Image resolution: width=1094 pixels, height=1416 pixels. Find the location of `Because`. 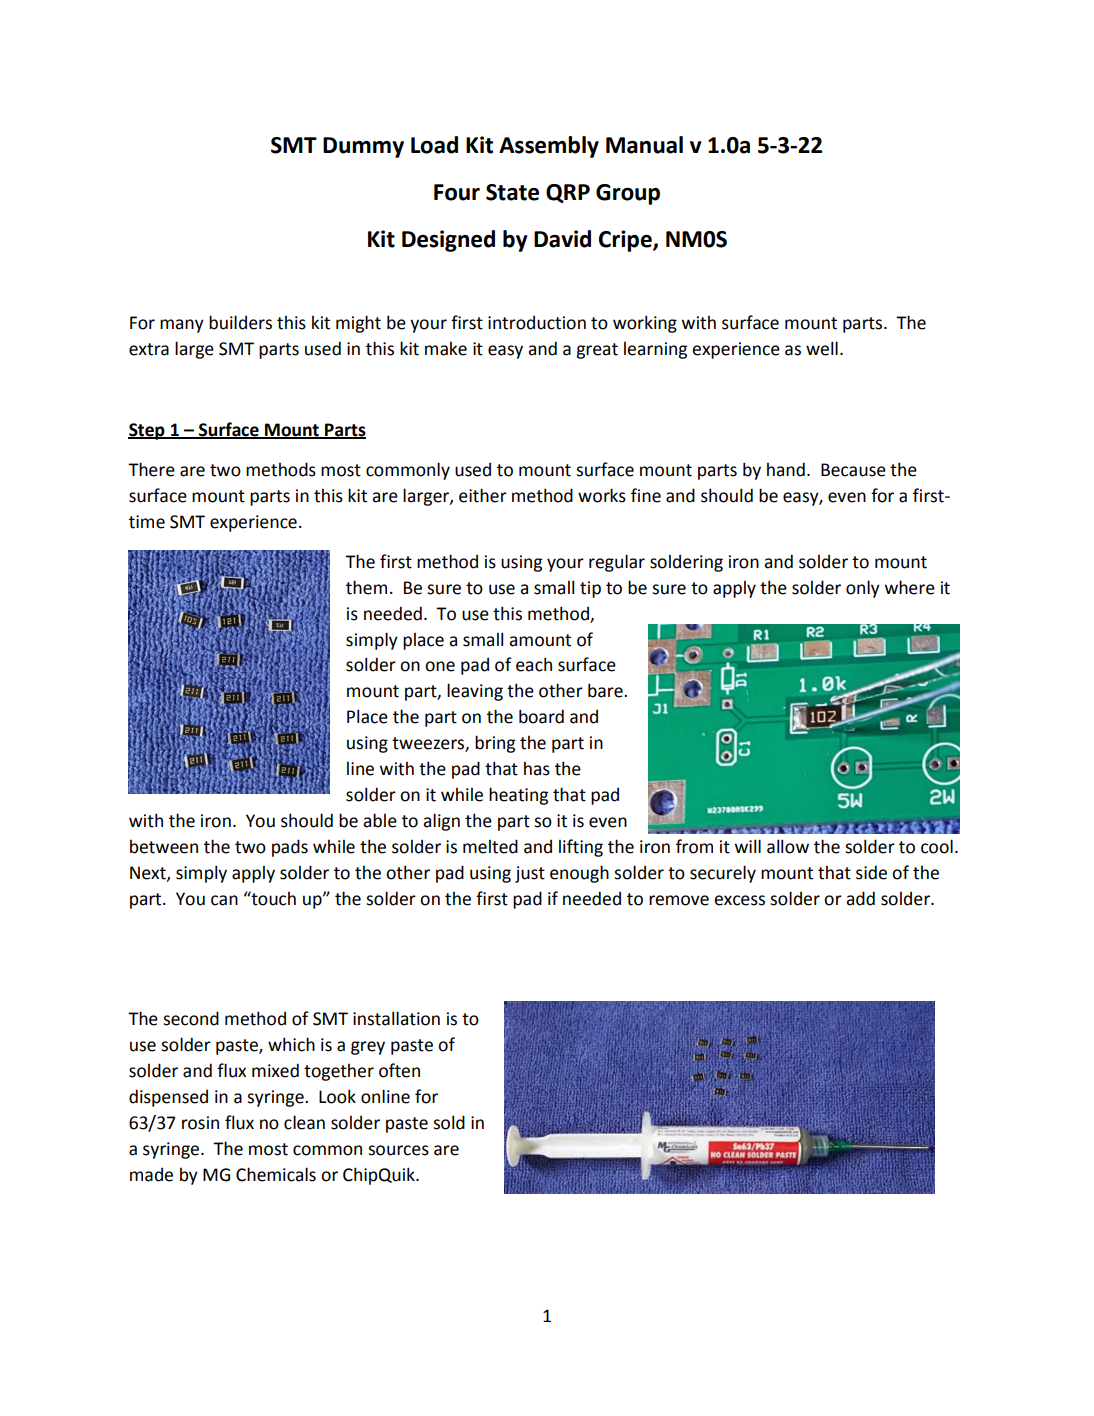

Because is located at coordinates (853, 470).
